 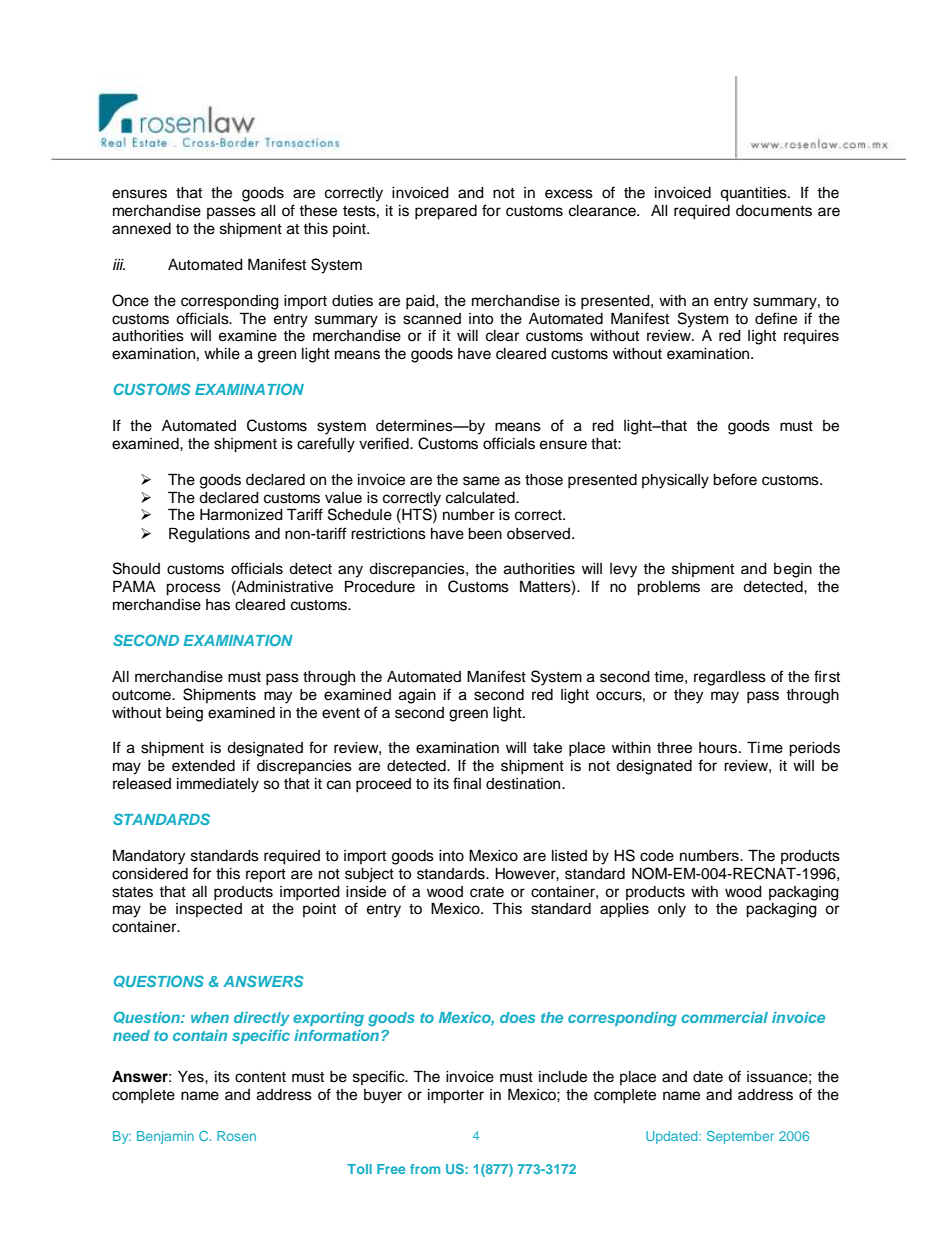 I want to click on inspected, so click(x=209, y=910).
